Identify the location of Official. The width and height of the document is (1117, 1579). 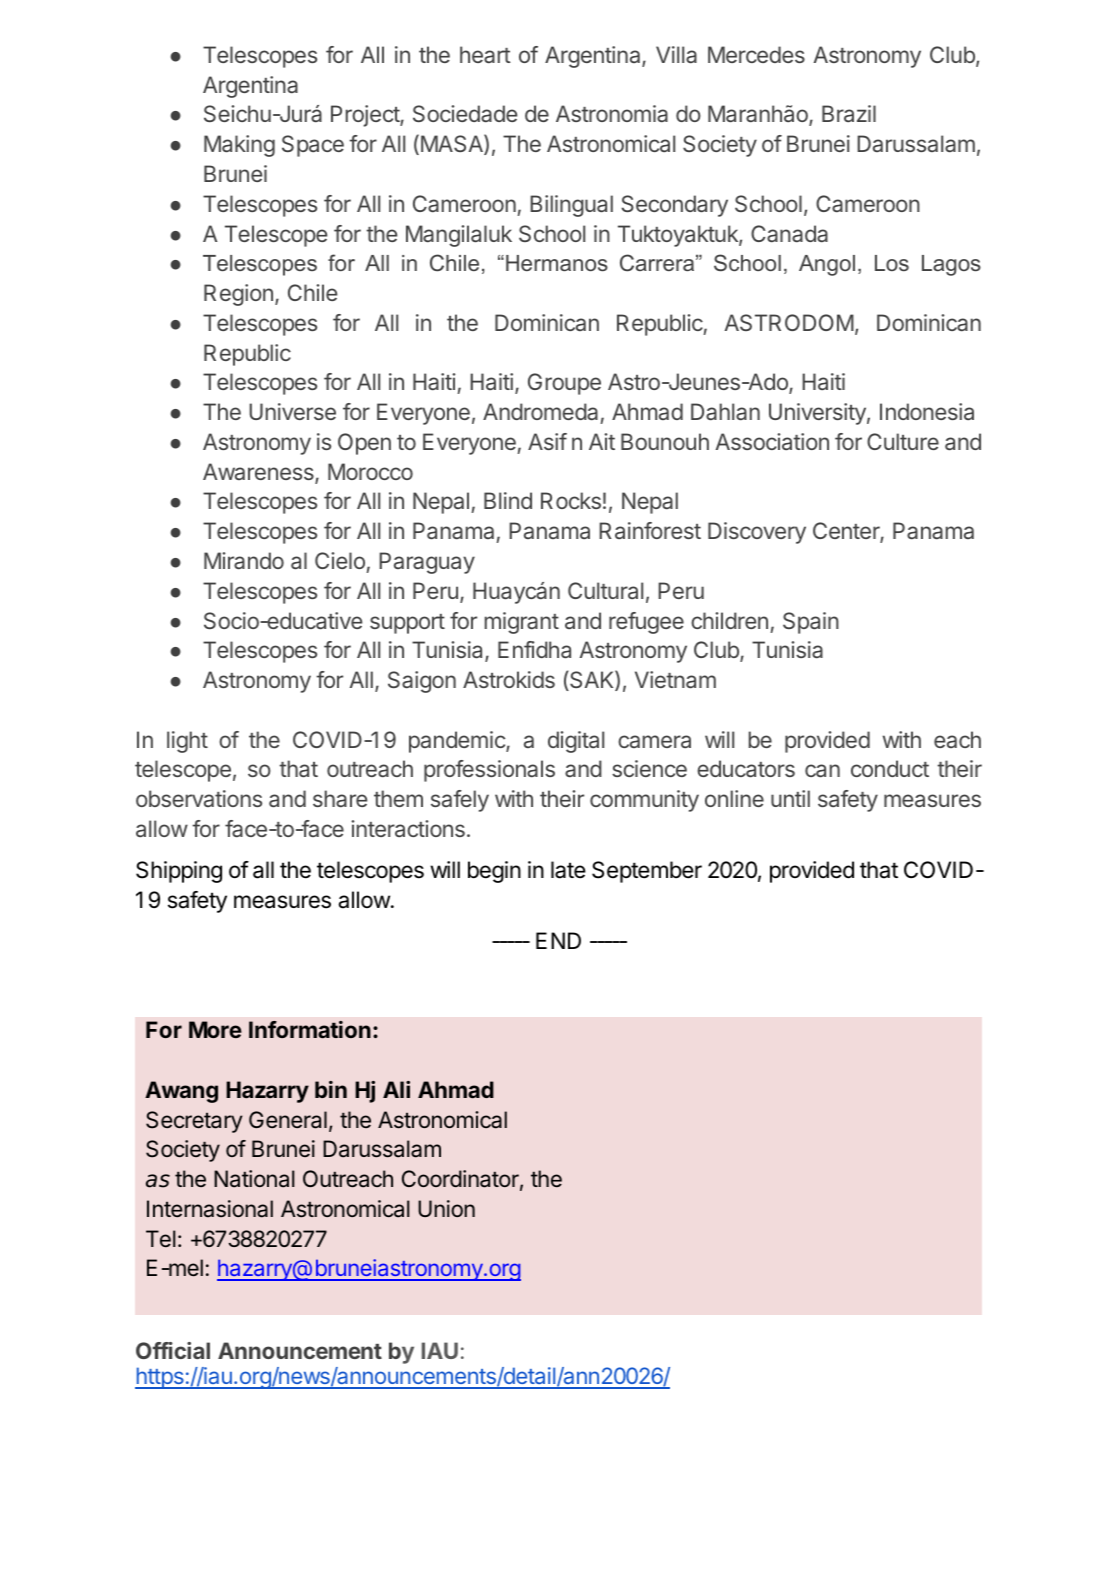
(173, 1350).
